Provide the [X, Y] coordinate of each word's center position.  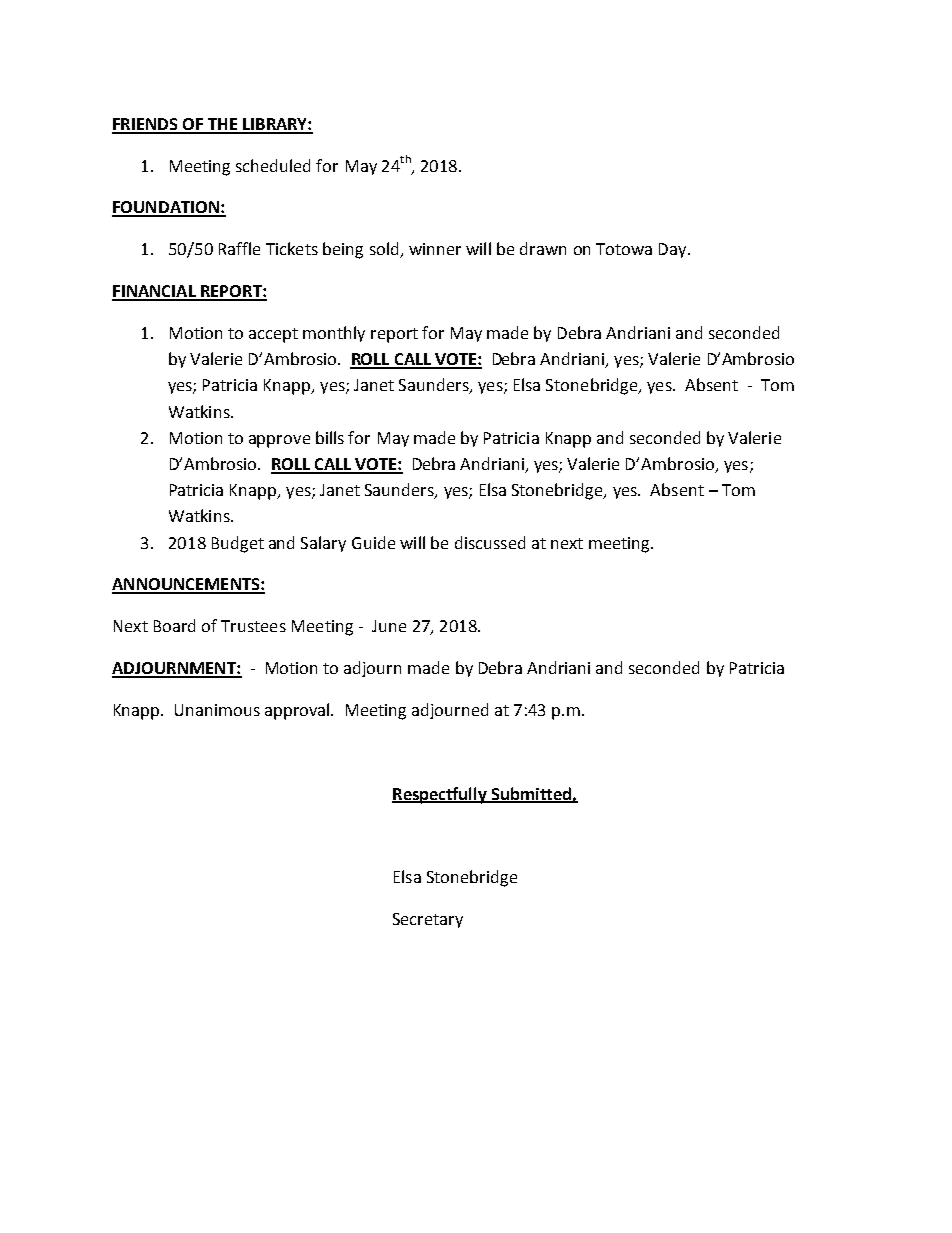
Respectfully [441, 795]
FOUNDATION [166, 208]
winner [435, 249]
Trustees [253, 626]
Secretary [428, 920]
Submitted [531, 794]
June [389, 626]
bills [330, 437]
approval [298, 711]
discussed [490, 542]
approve [279, 441]
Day [674, 250]
